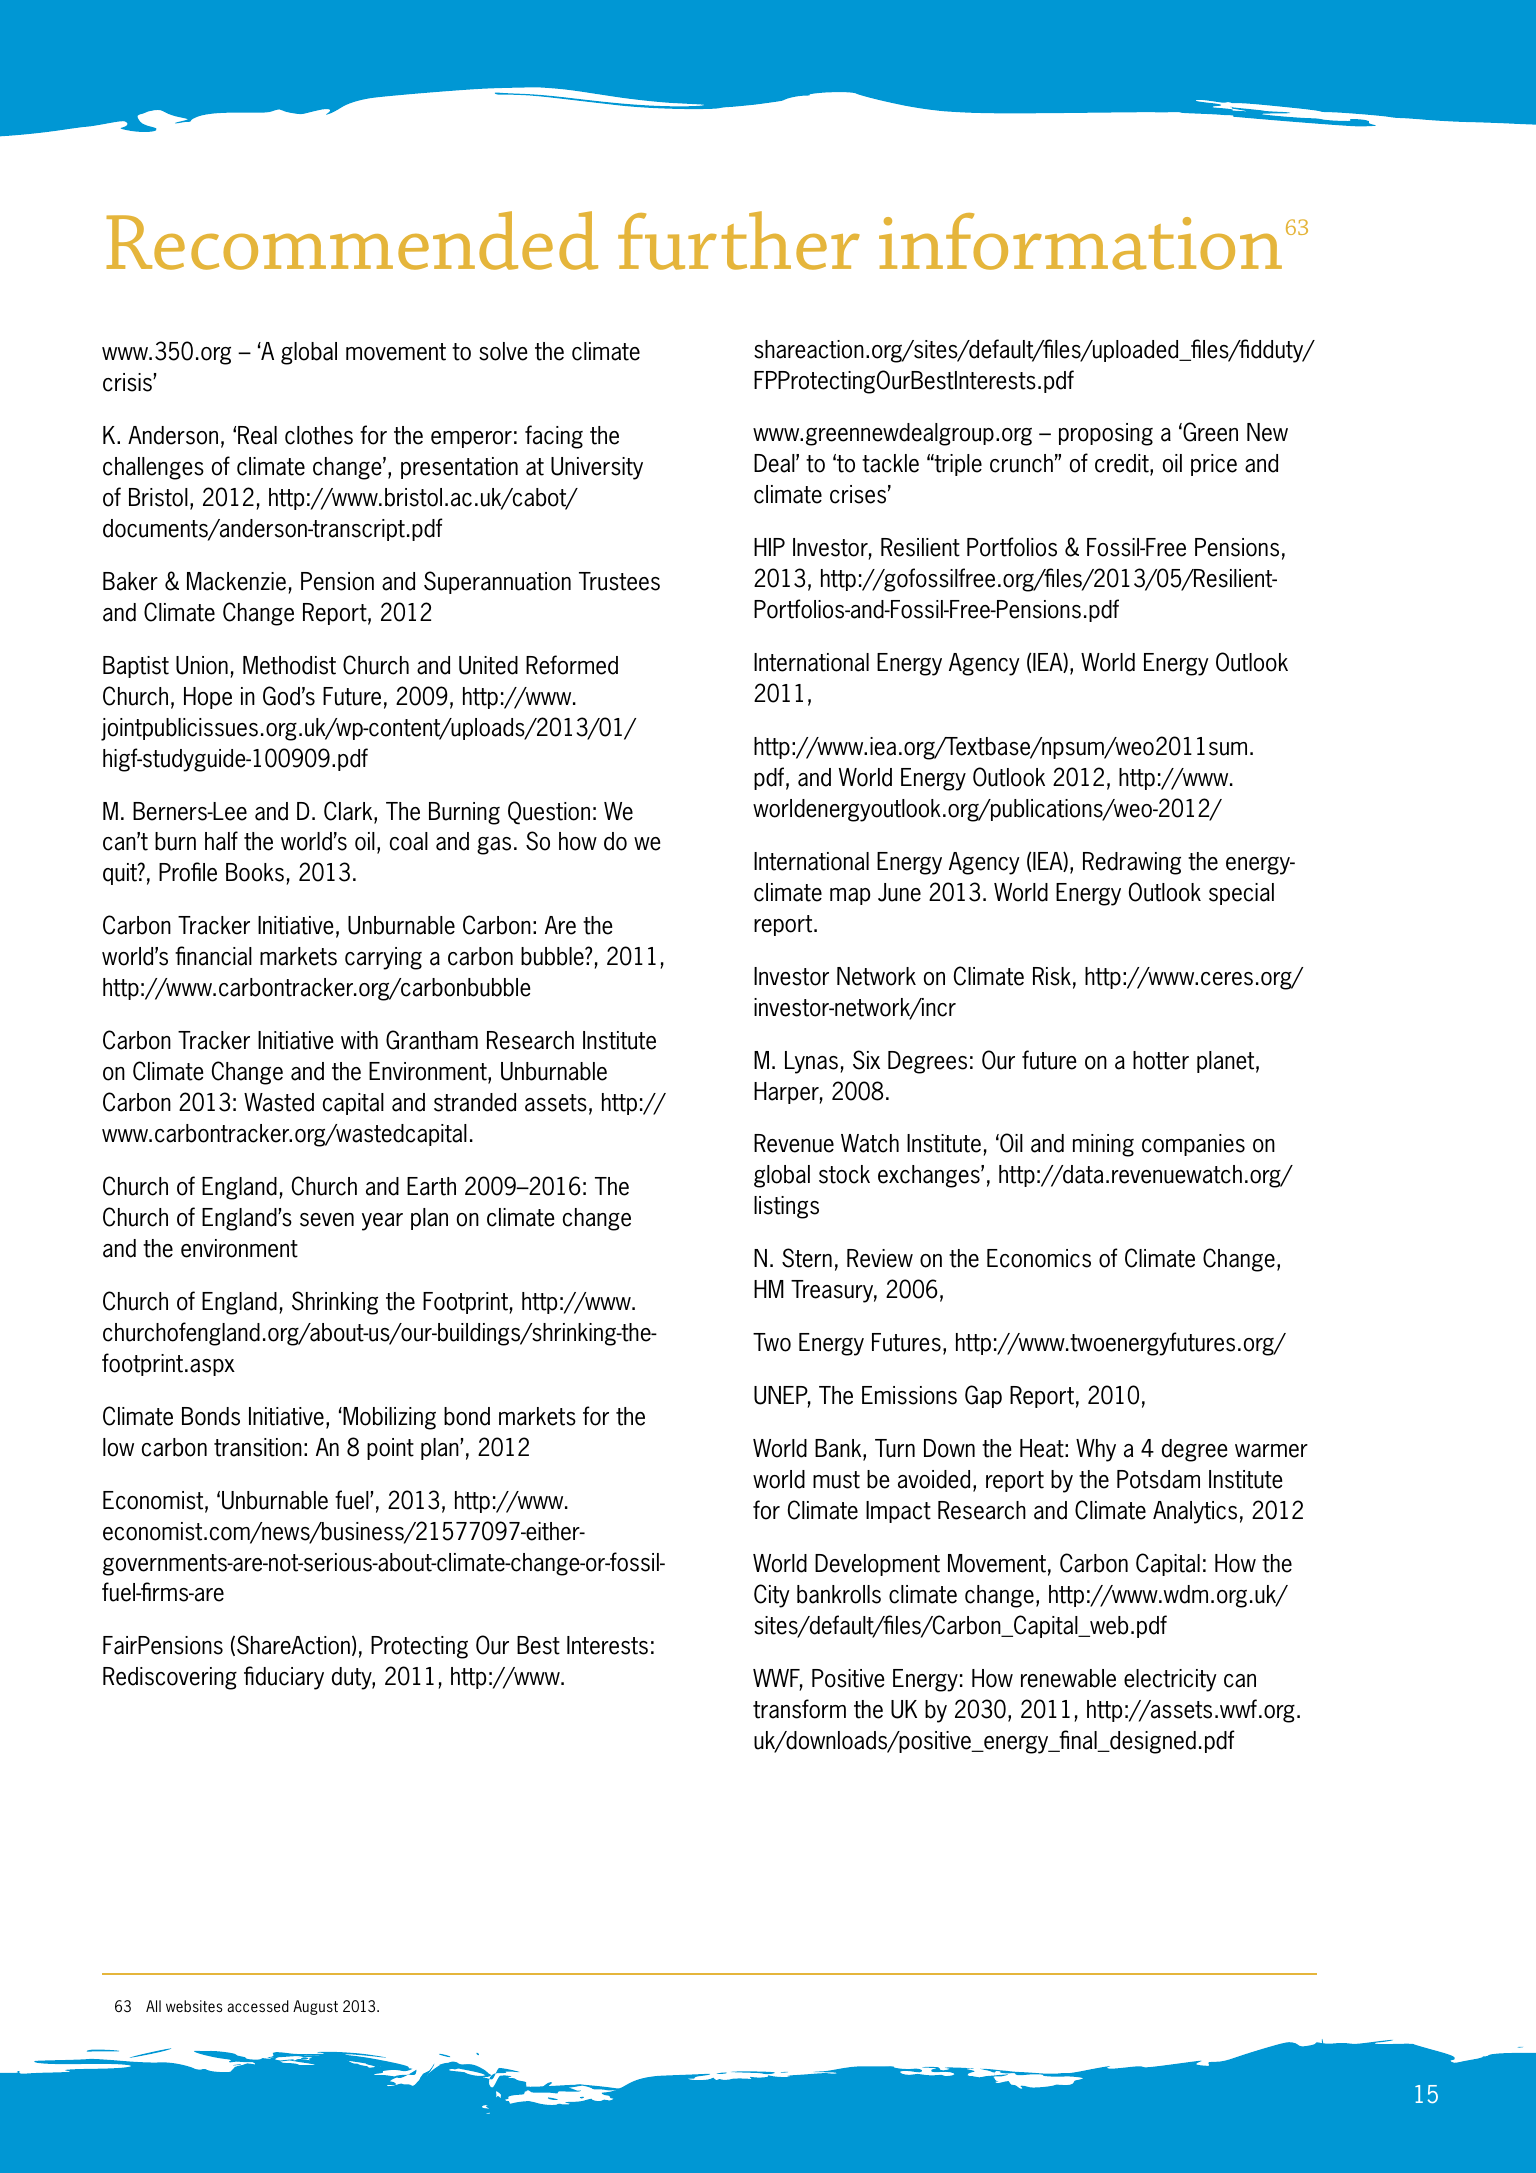  Describe the element at coordinates (799, 1709) in the document. I see `transform` at that location.
